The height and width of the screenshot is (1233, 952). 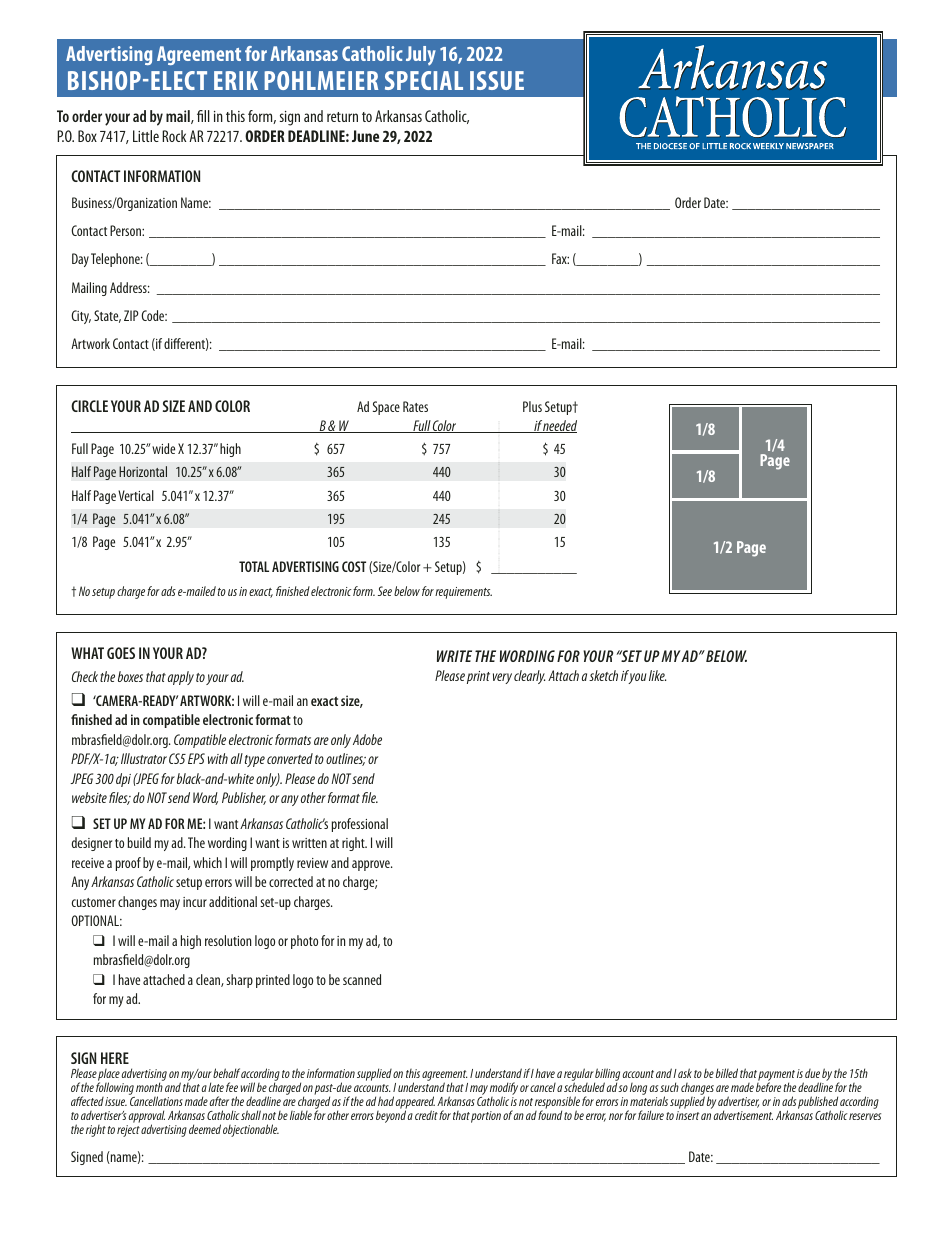 What do you see at coordinates (203, 116) in the screenshot?
I see `fill` at bounding box center [203, 116].
